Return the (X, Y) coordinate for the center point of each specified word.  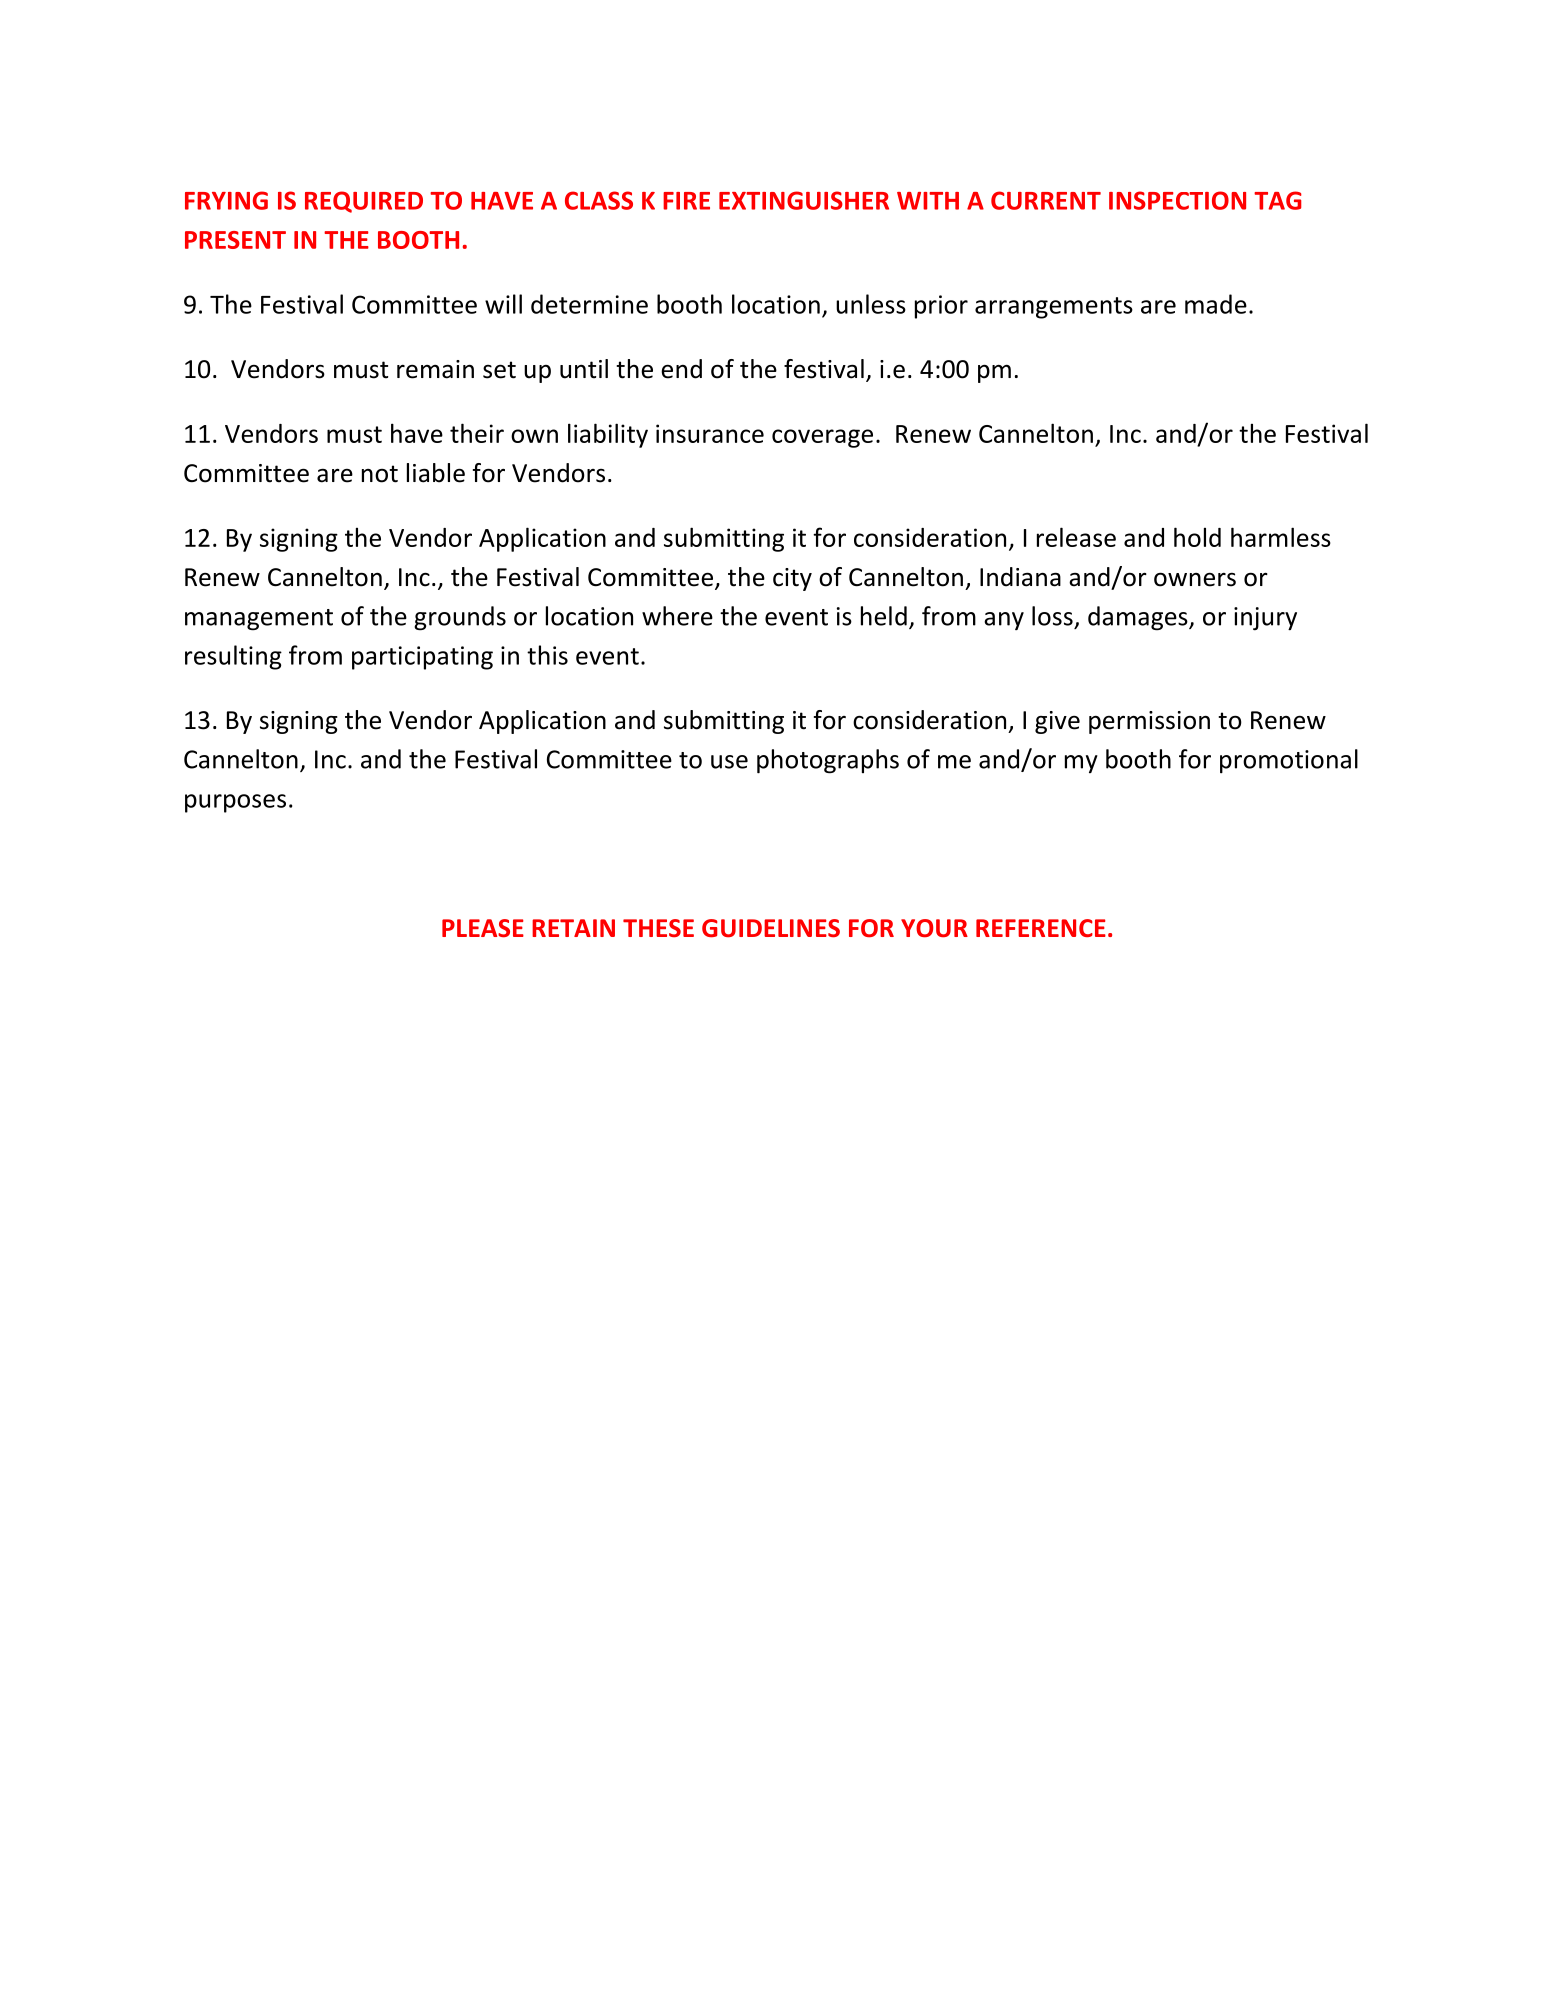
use (729, 762)
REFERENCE (1041, 928)
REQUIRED (364, 202)
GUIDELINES (771, 928)
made (1216, 304)
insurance (710, 433)
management (259, 620)
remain (435, 369)
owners (1195, 579)
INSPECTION (1177, 200)
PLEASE (483, 928)
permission (1149, 722)
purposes (235, 803)
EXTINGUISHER (804, 200)
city (792, 579)
